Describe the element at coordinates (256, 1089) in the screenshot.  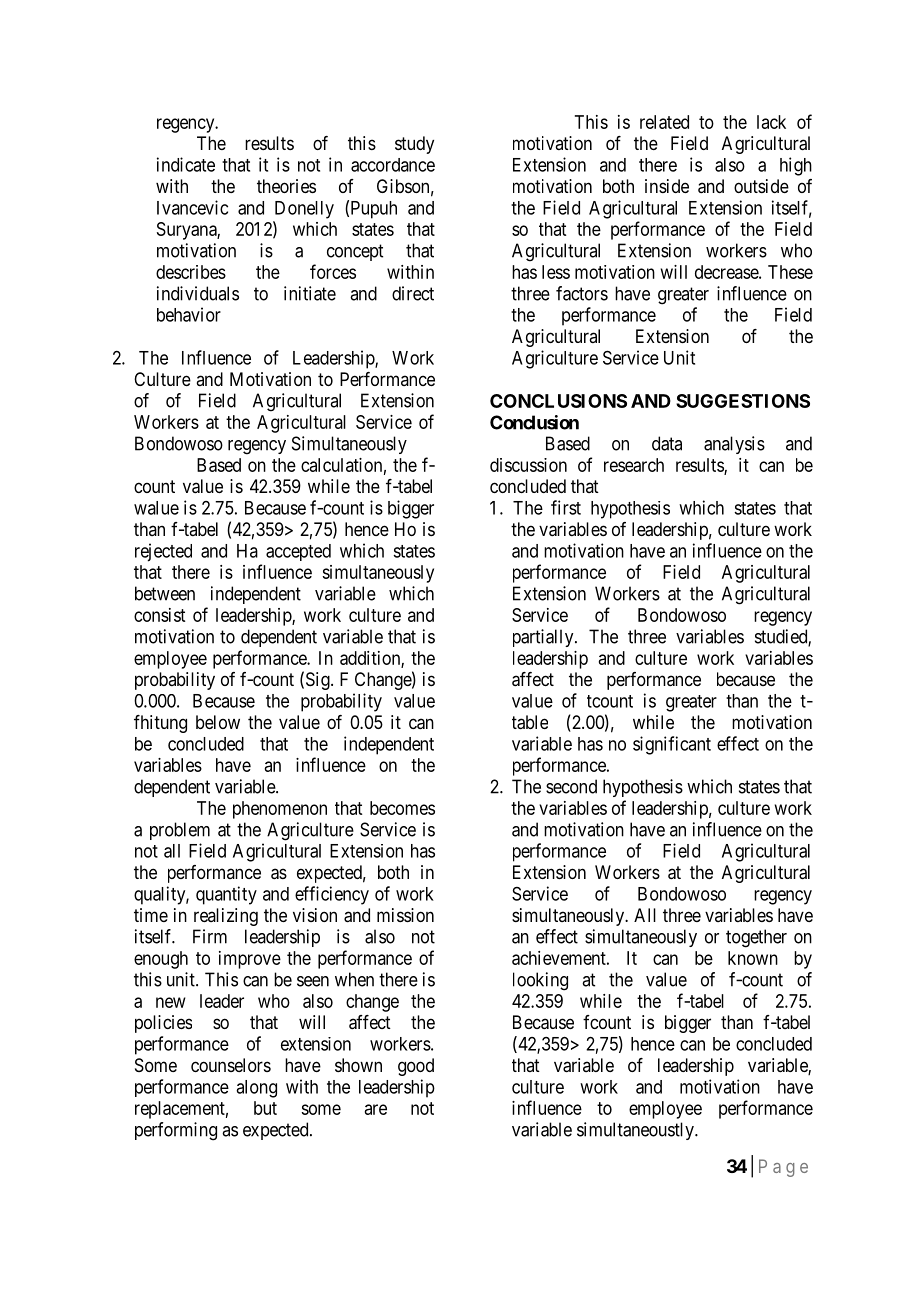
I see `along` at that location.
